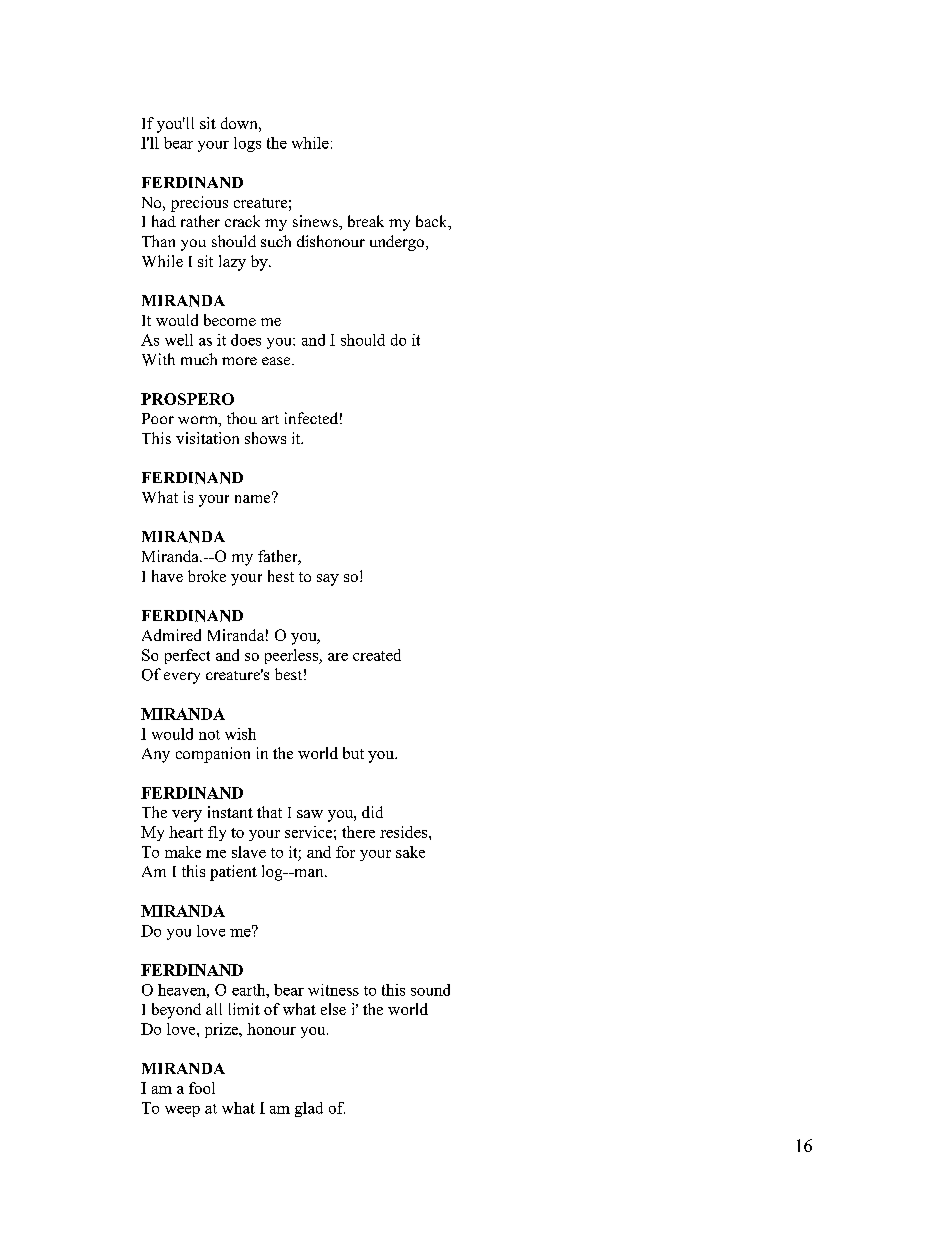  What do you see at coordinates (277, 361) in the document?
I see `ease` at bounding box center [277, 361].
